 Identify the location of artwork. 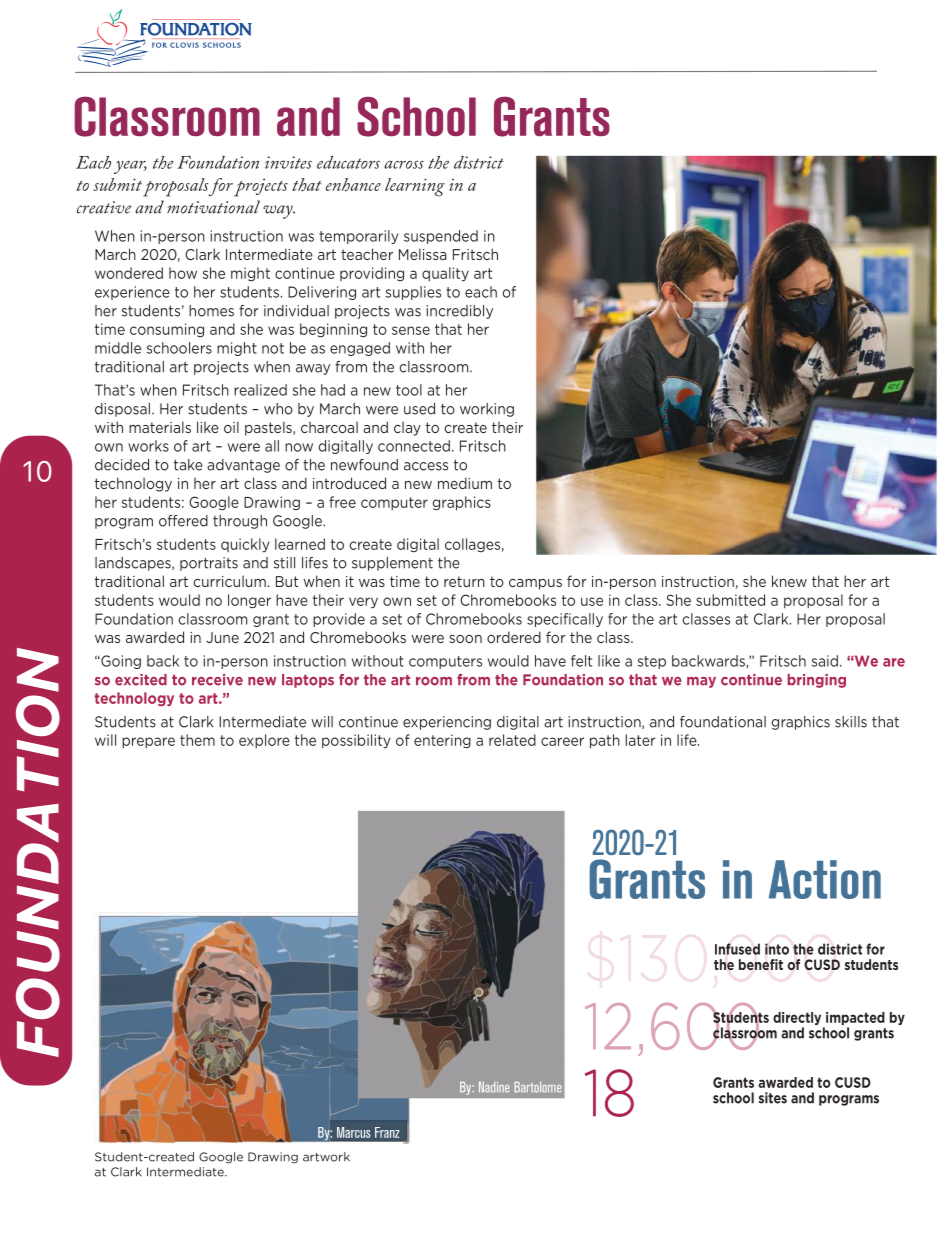
(326, 1157).
